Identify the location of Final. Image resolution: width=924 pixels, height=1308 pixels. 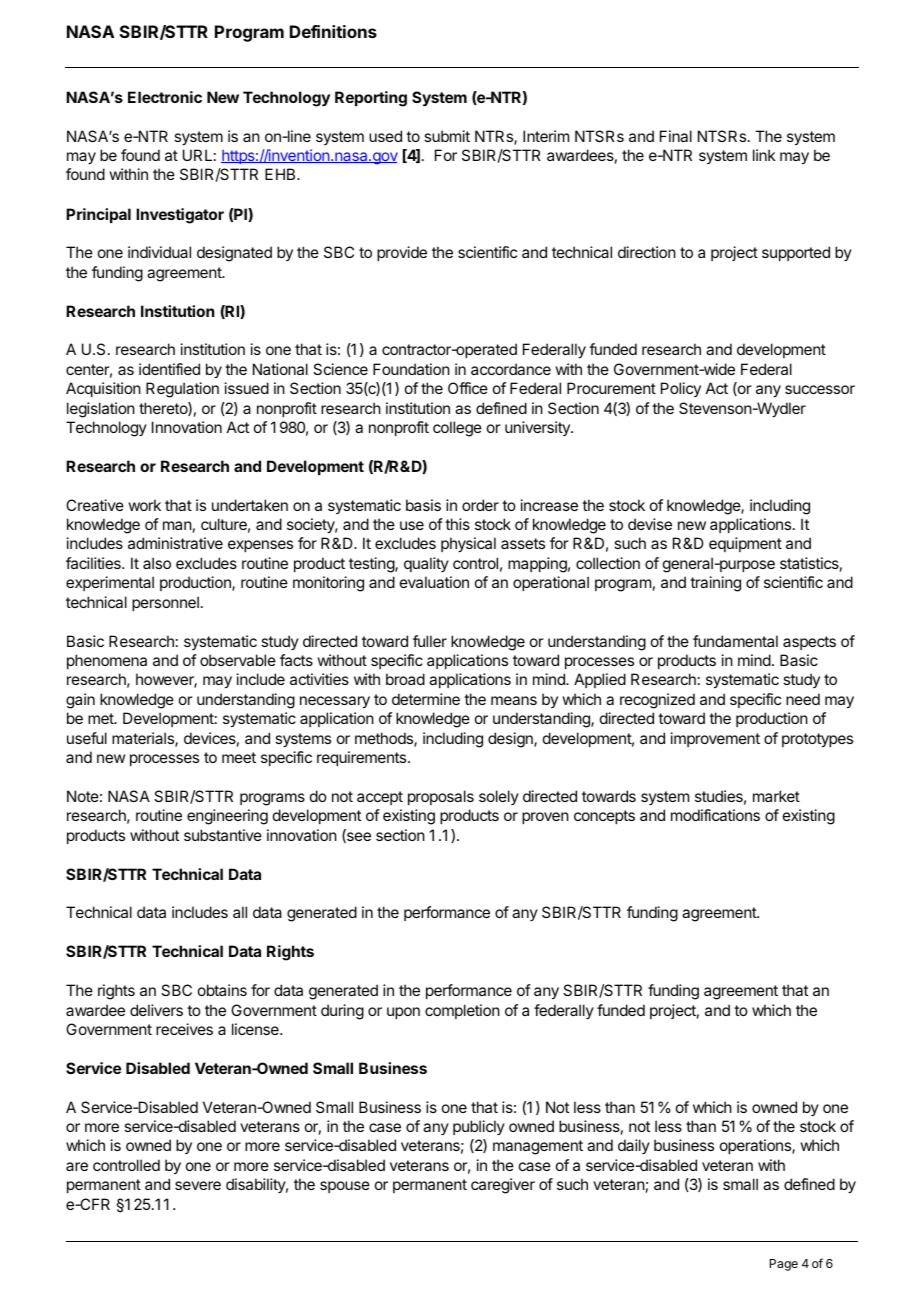
(676, 136).
